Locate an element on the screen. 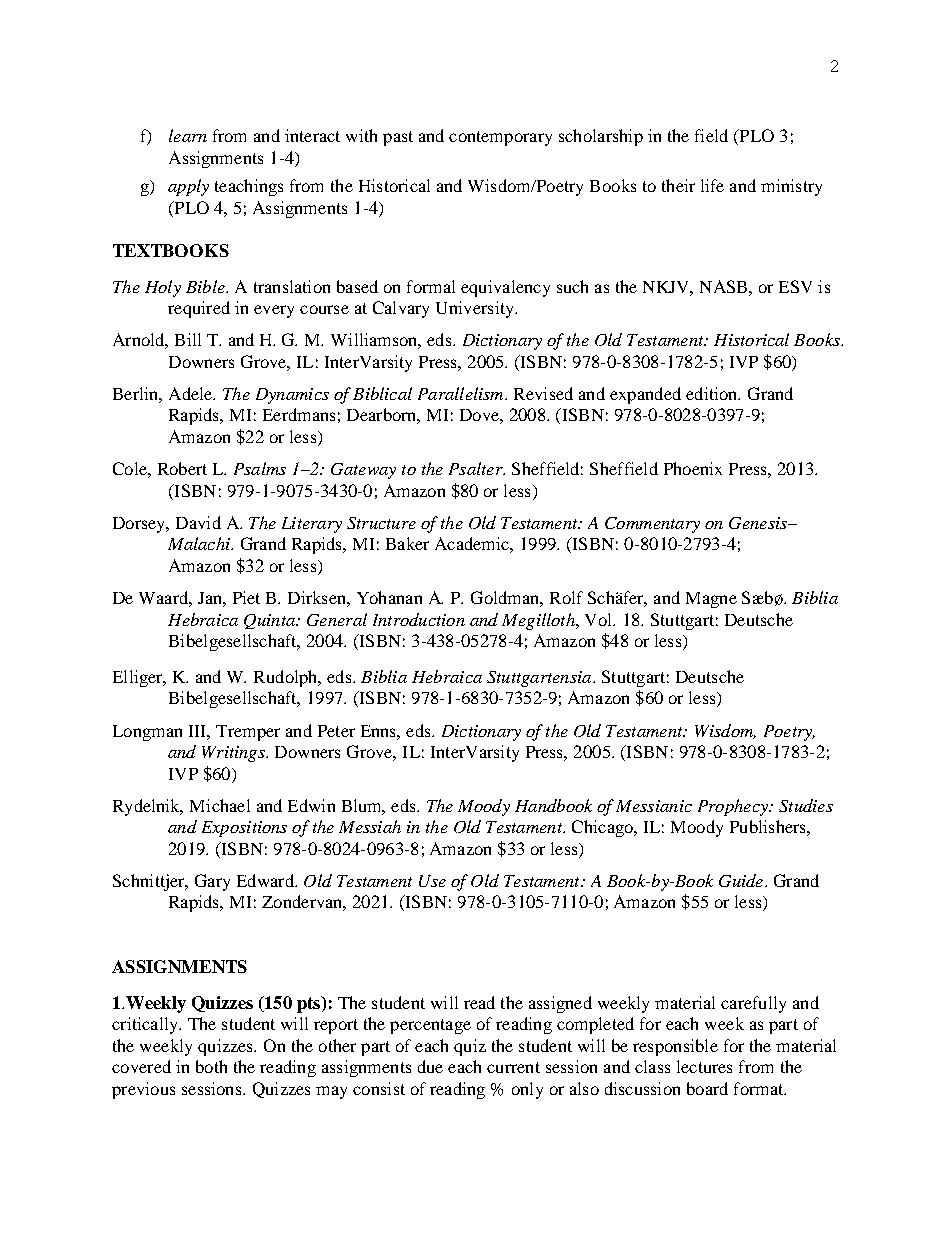 This screenshot has width=952, height=1233. Adele is located at coordinates (192, 393).
